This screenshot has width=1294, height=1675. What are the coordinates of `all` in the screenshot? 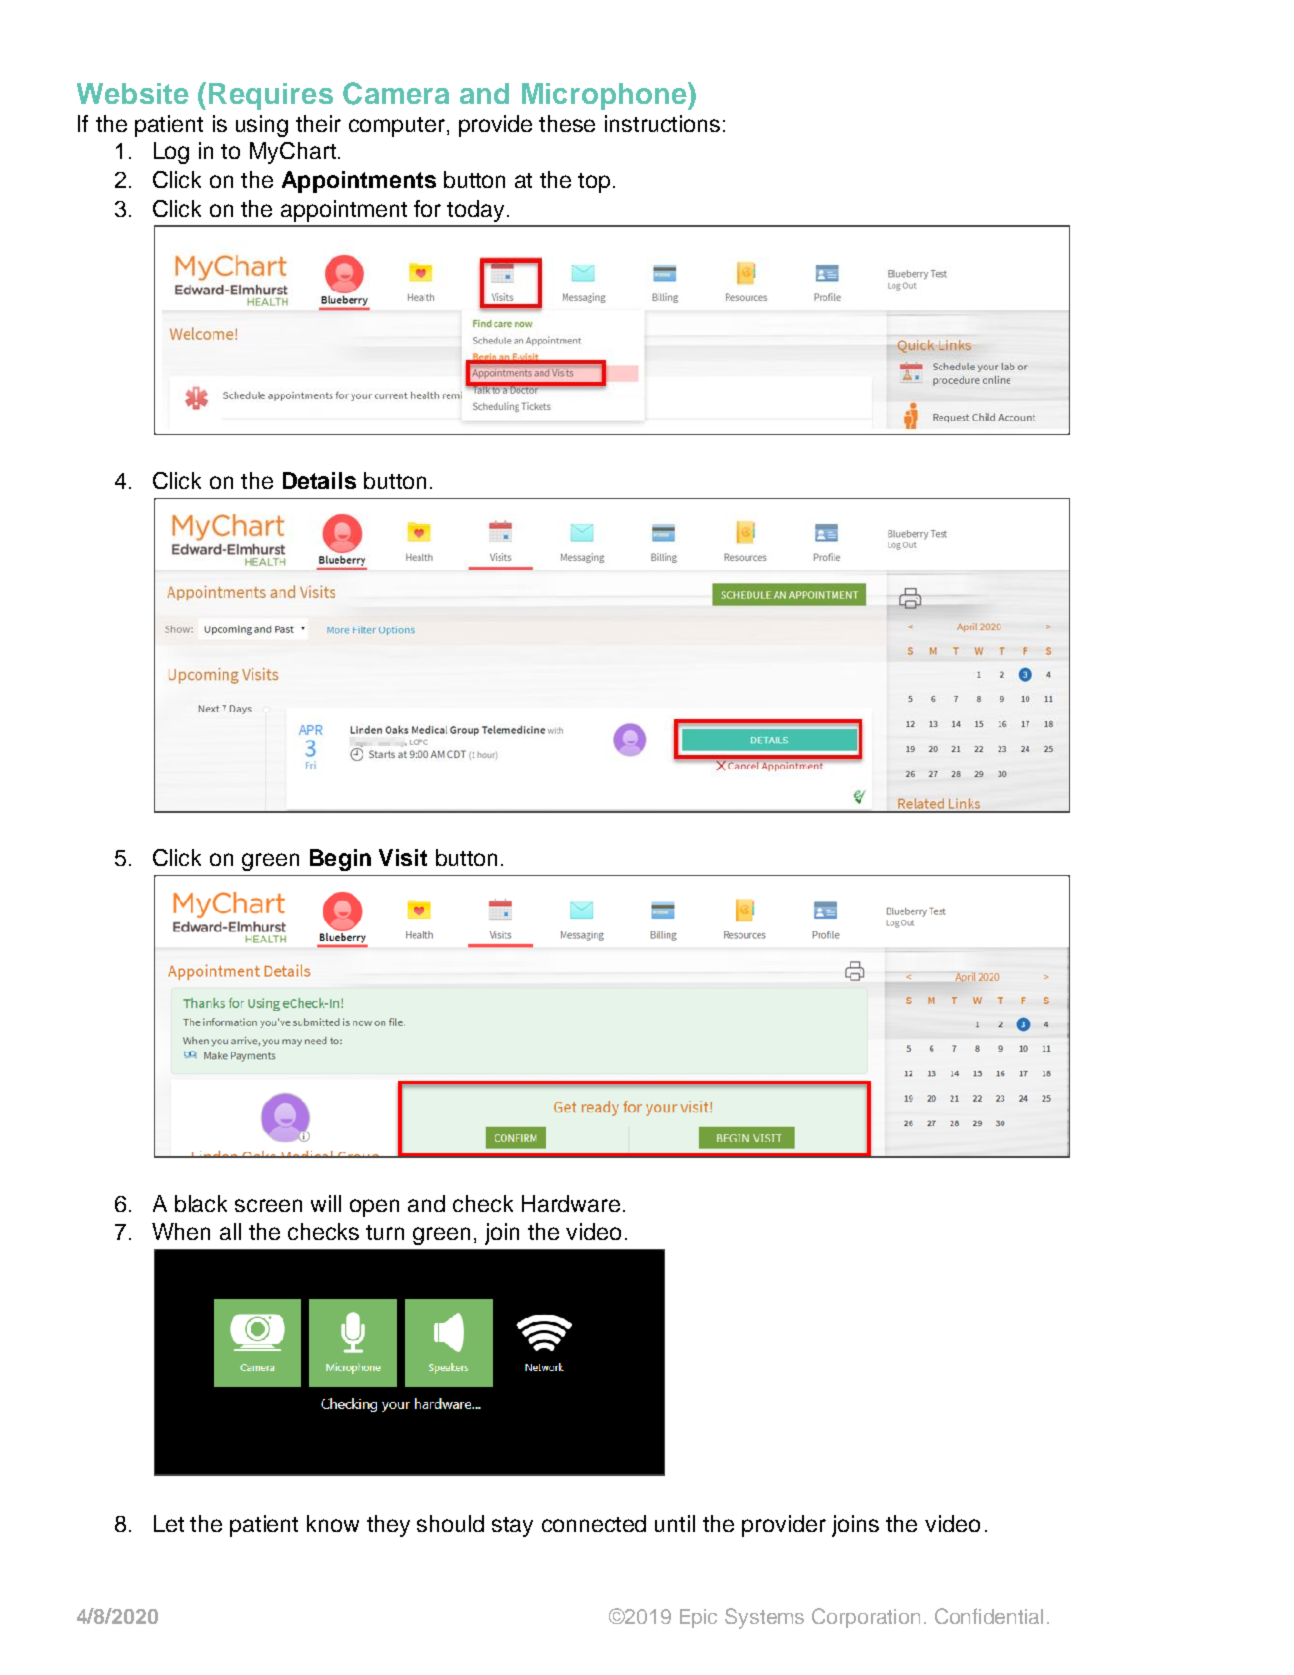 It's located at (230, 1231).
